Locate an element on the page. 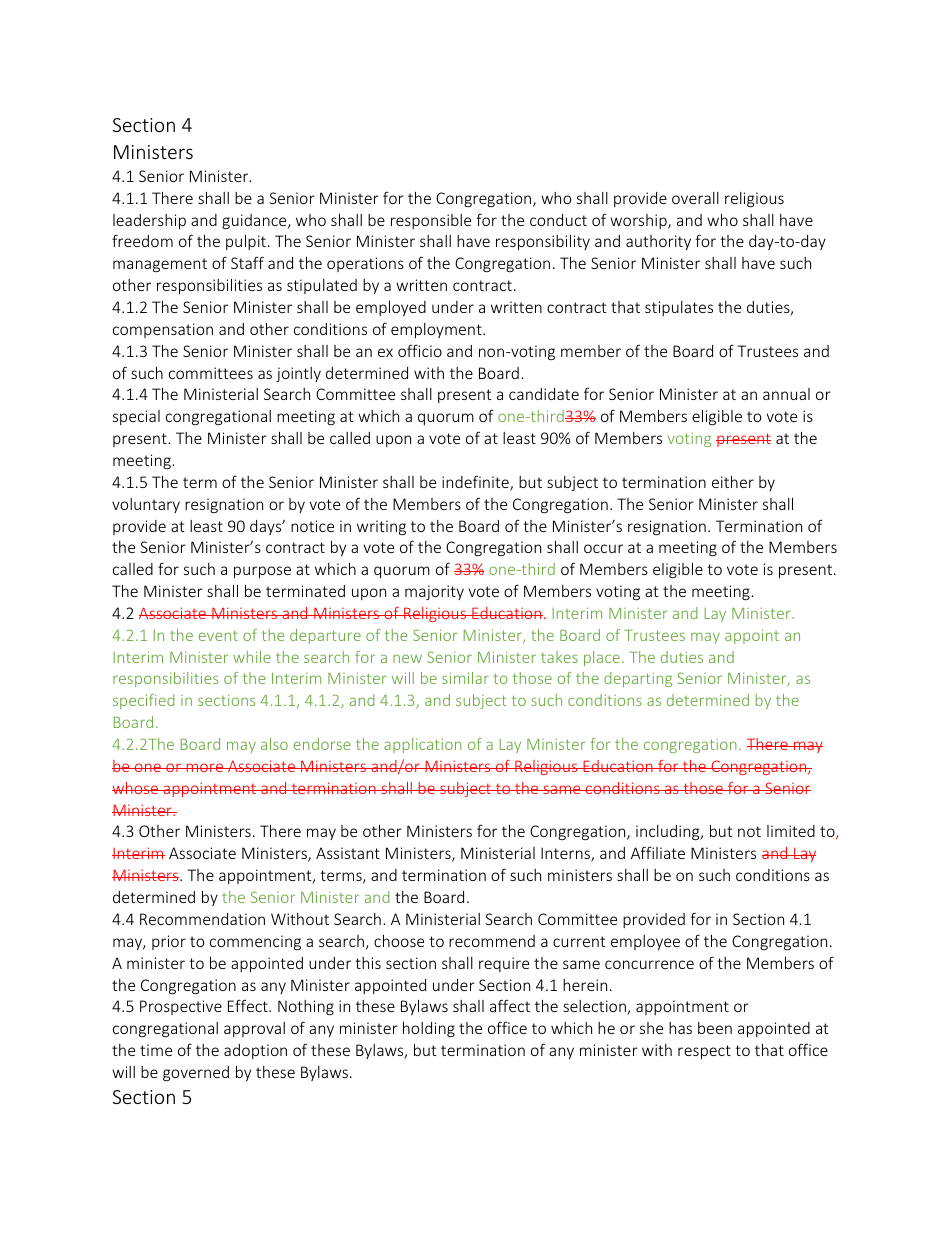  including is located at coordinates (669, 832).
